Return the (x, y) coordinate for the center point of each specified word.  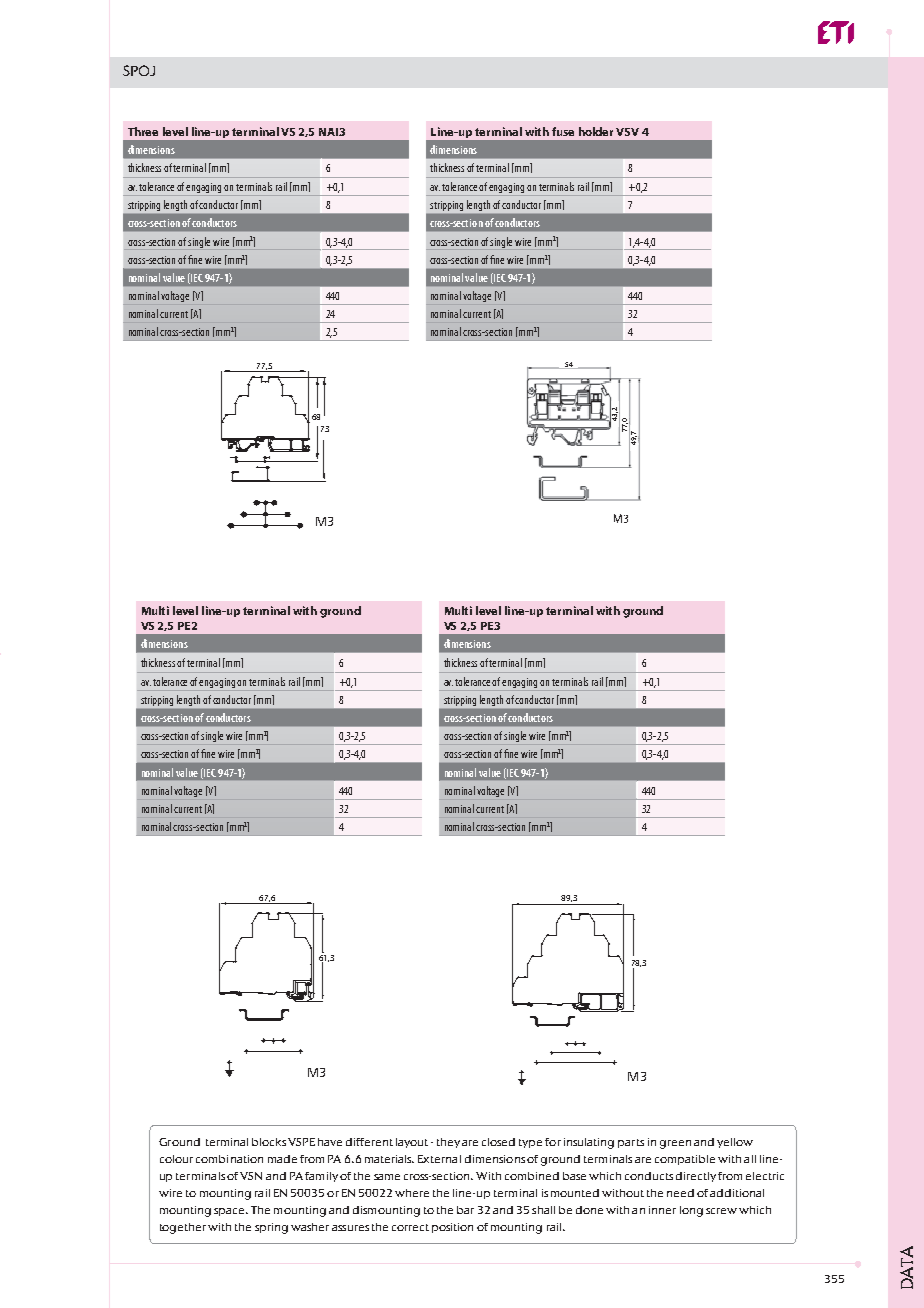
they (448, 1143)
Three (143, 131)
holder (596, 131)
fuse (563, 131)
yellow (735, 1143)
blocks (269, 1142)
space (230, 1212)
